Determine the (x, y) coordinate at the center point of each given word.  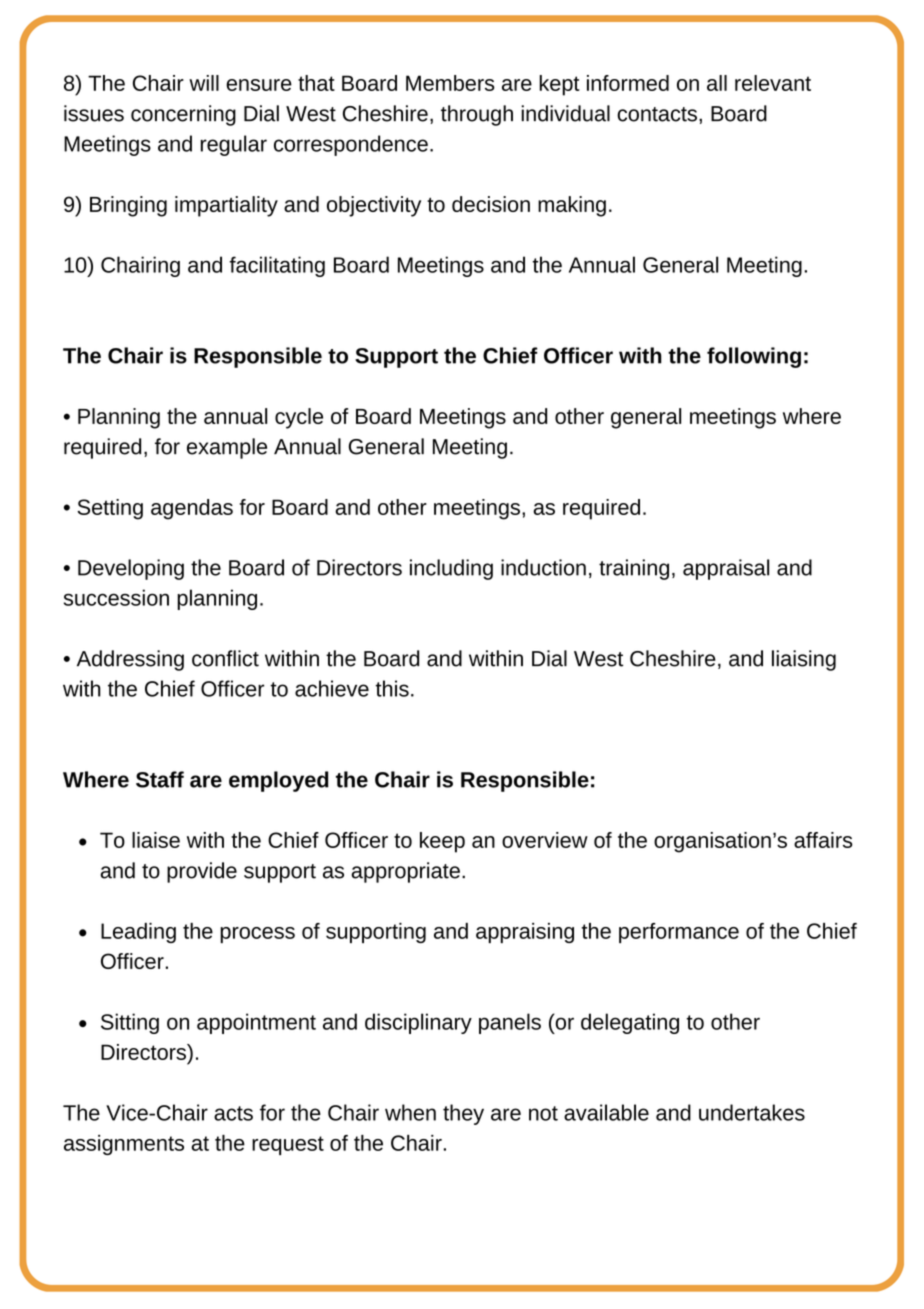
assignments (124, 1145)
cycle (299, 418)
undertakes (752, 1112)
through (477, 115)
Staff (160, 779)
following (754, 357)
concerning (183, 115)
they (463, 1114)
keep (442, 842)
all (717, 83)
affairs (823, 840)
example (227, 448)
